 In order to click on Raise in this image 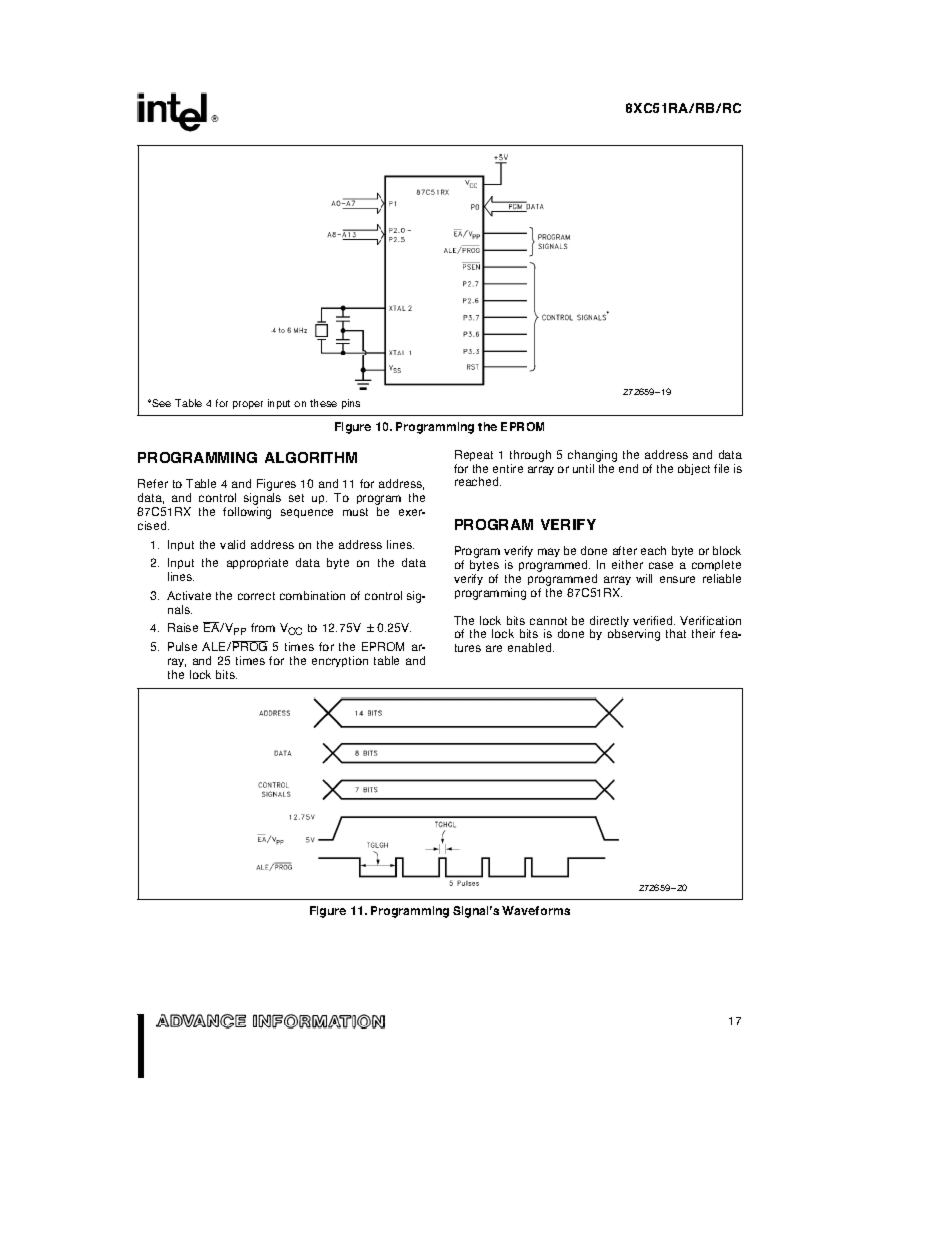, I will do `click(183, 627)`.
